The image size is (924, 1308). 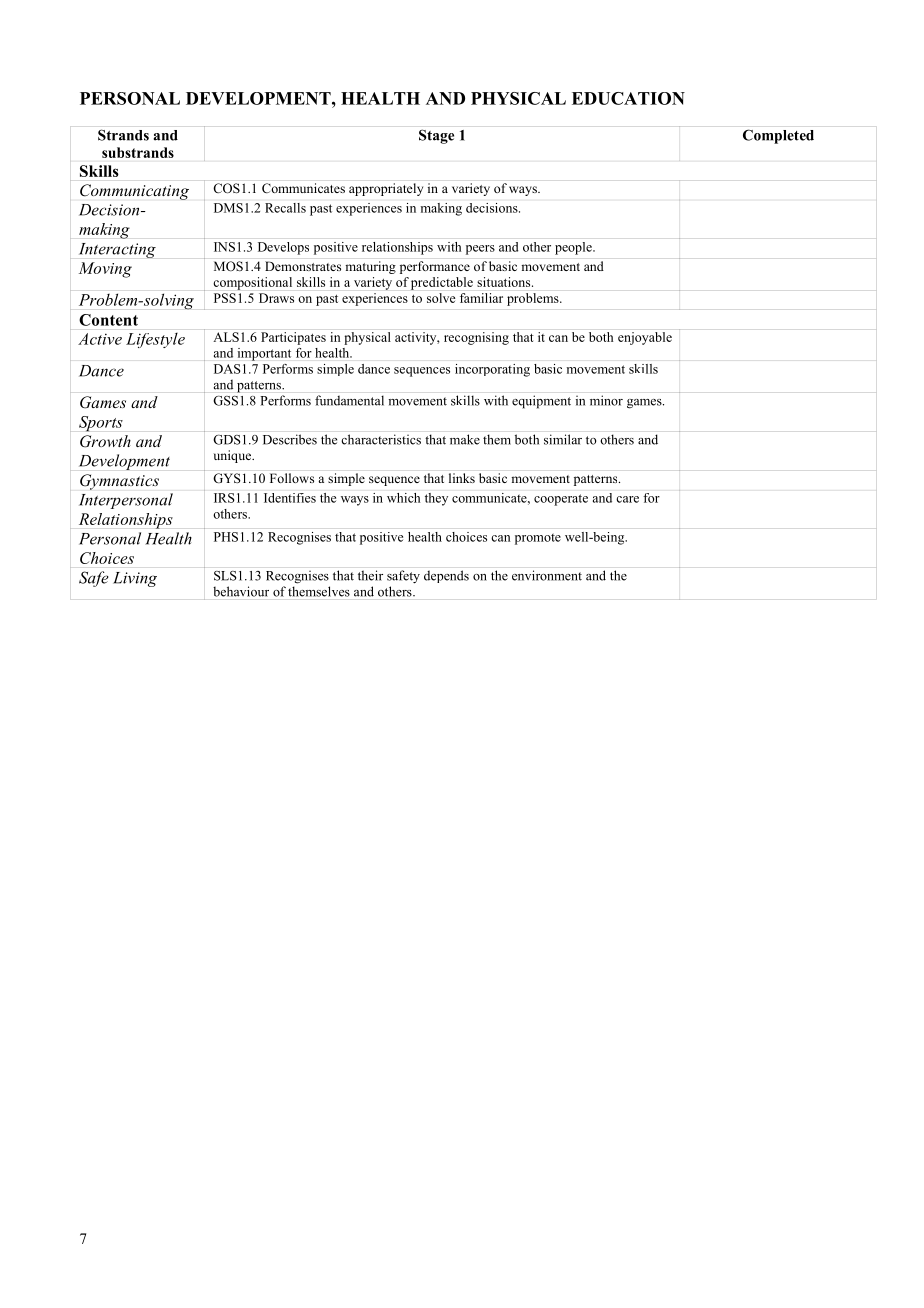 What do you see at coordinates (135, 579) in the screenshot?
I see `Living` at bounding box center [135, 579].
